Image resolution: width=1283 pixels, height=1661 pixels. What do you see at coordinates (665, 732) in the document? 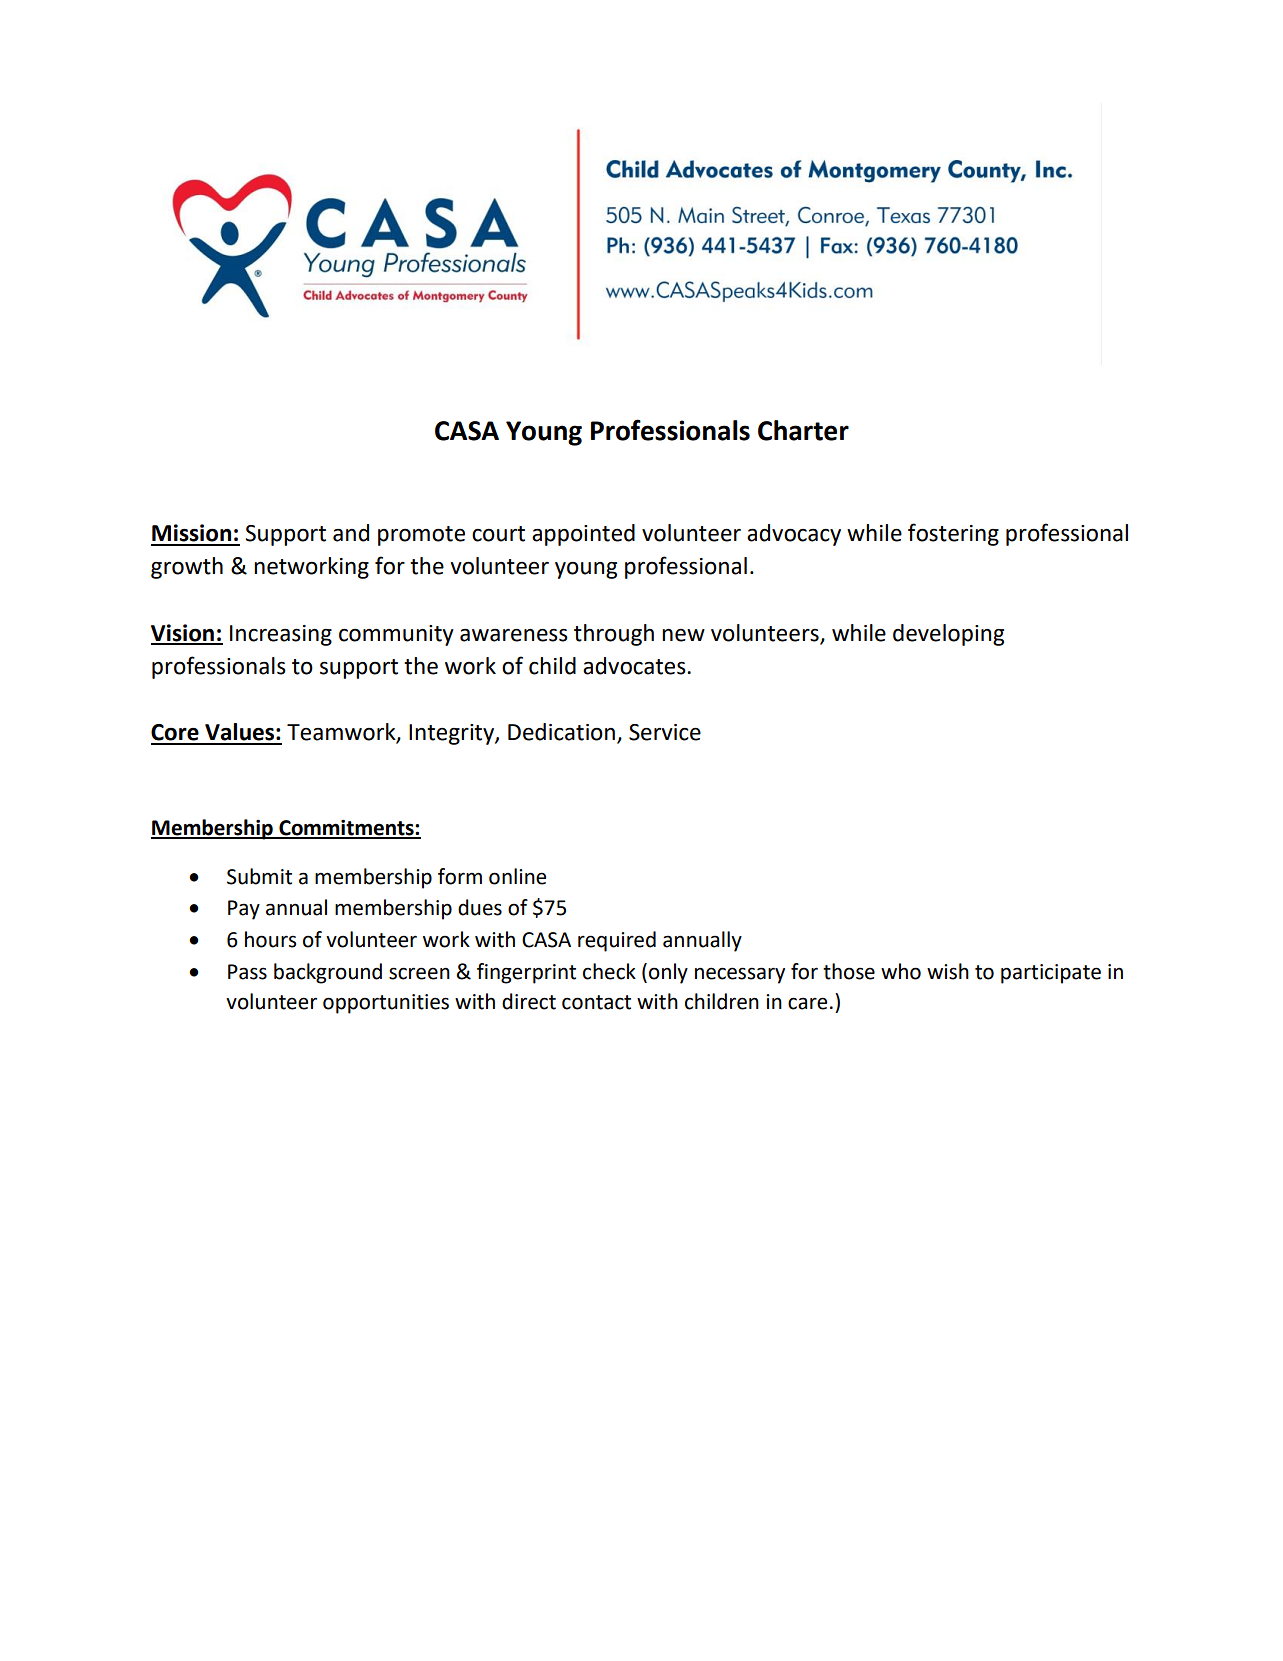
I see `Service` at bounding box center [665, 732].
